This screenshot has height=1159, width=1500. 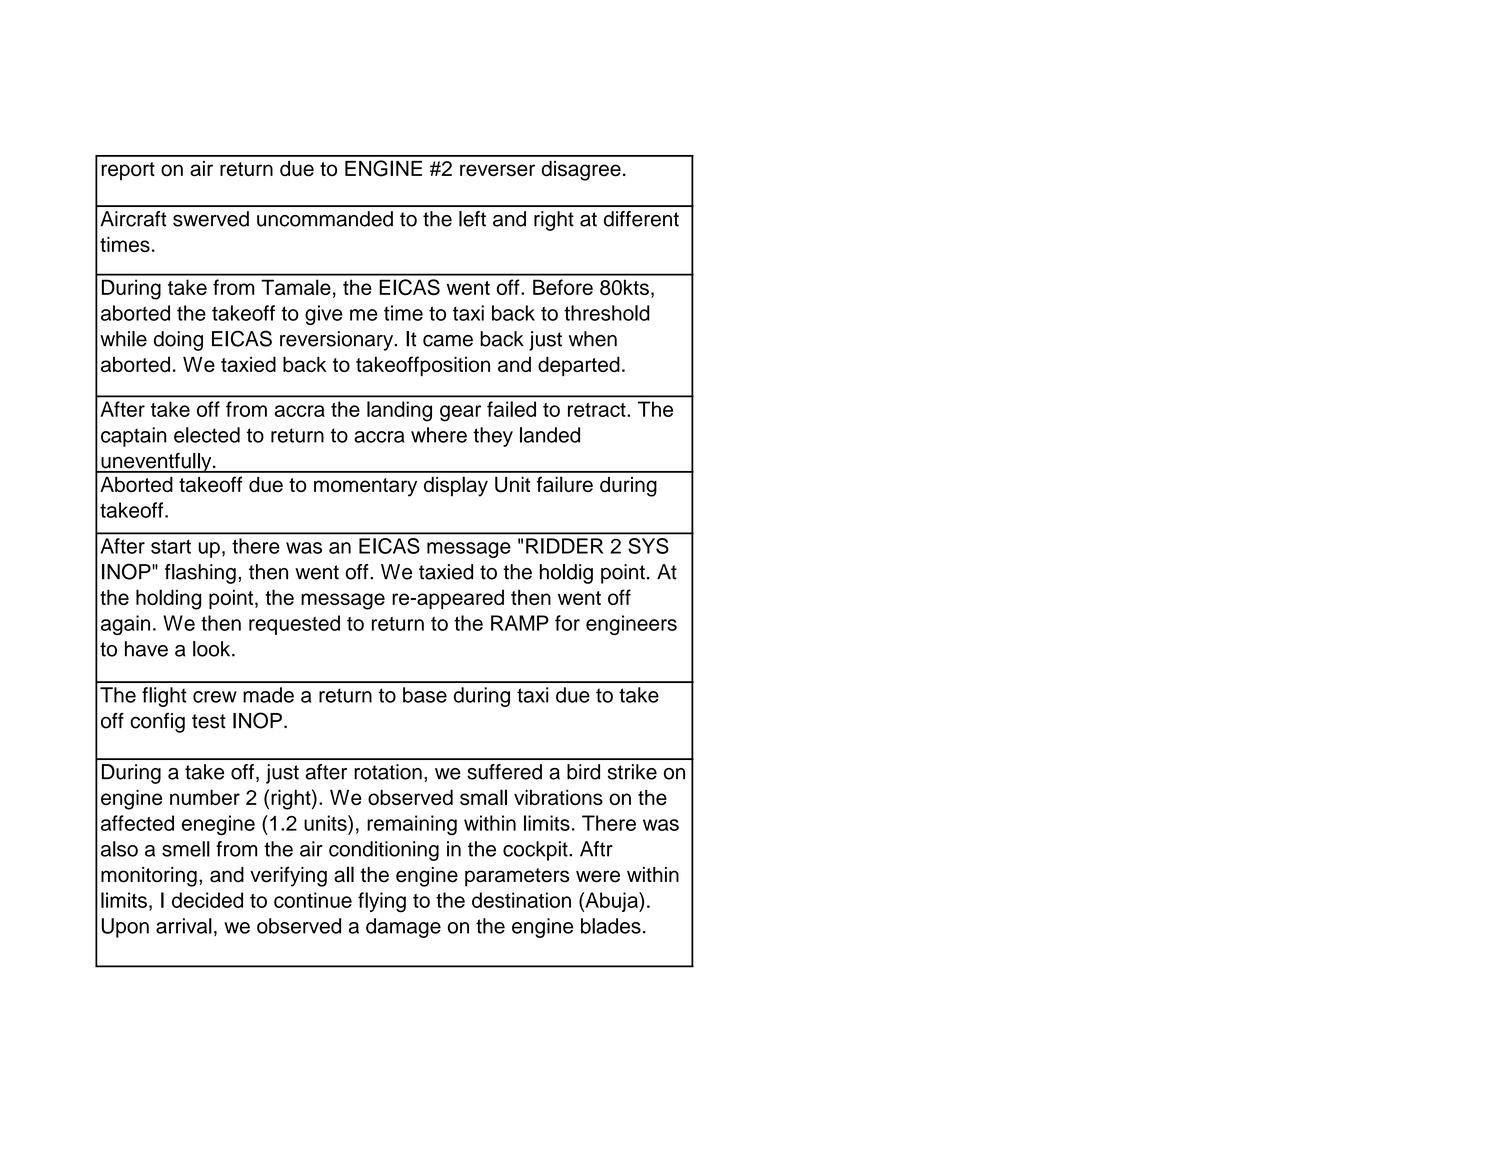 I want to click on decided, so click(x=207, y=900).
